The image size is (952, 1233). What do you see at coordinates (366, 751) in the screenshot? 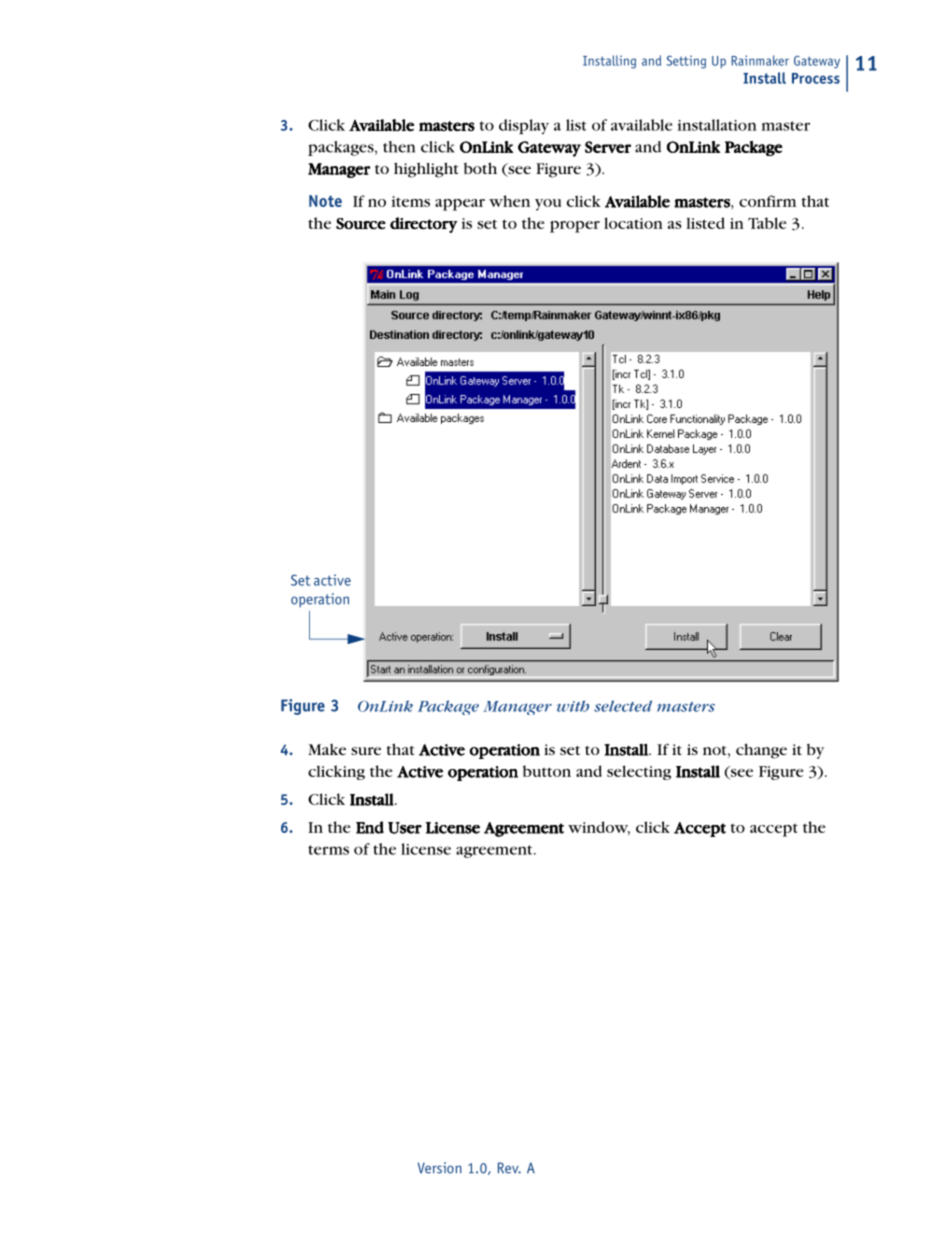
I see `sure` at bounding box center [366, 751].
